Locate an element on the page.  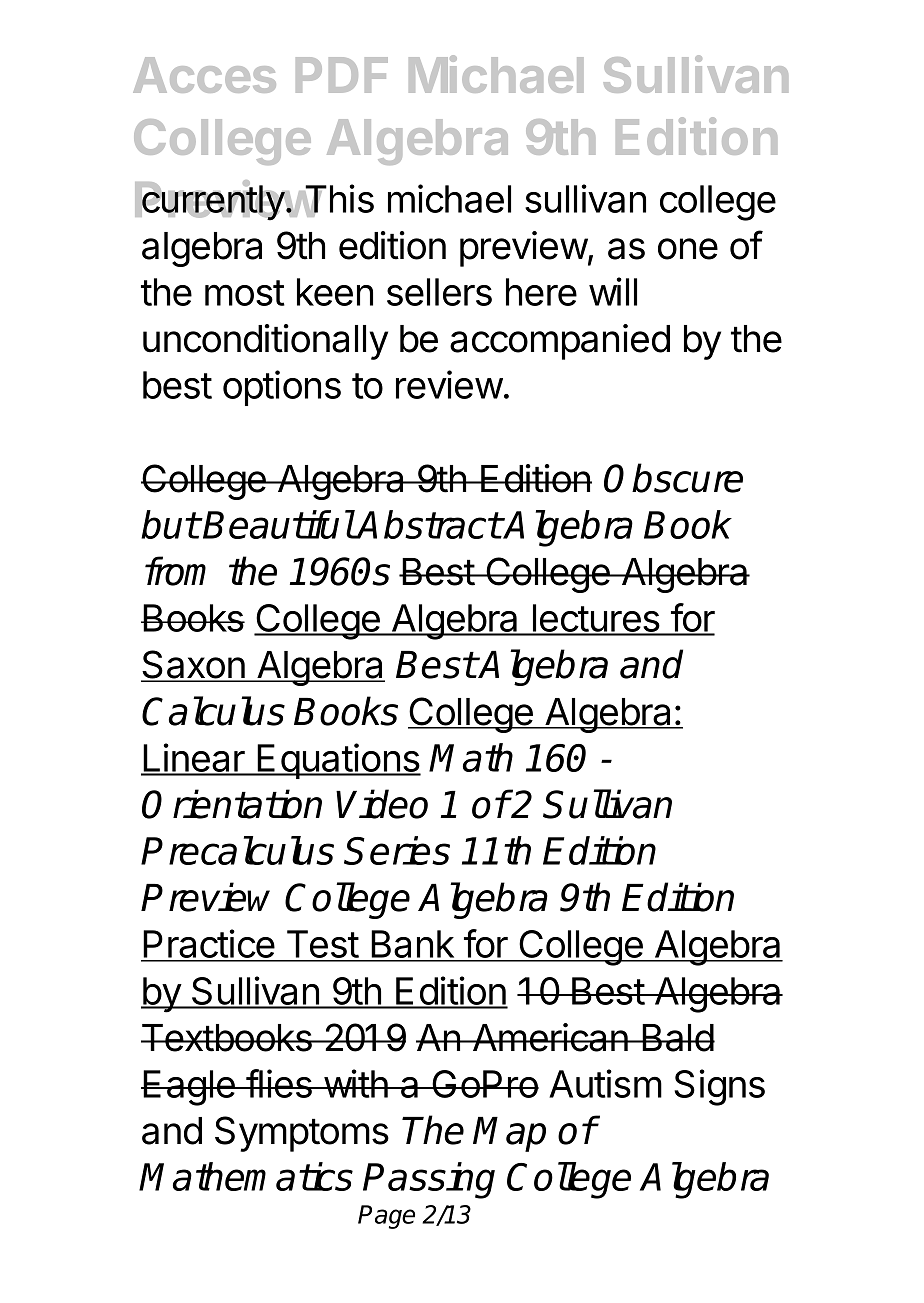
Bald is located at coordinates (677, 1038).
